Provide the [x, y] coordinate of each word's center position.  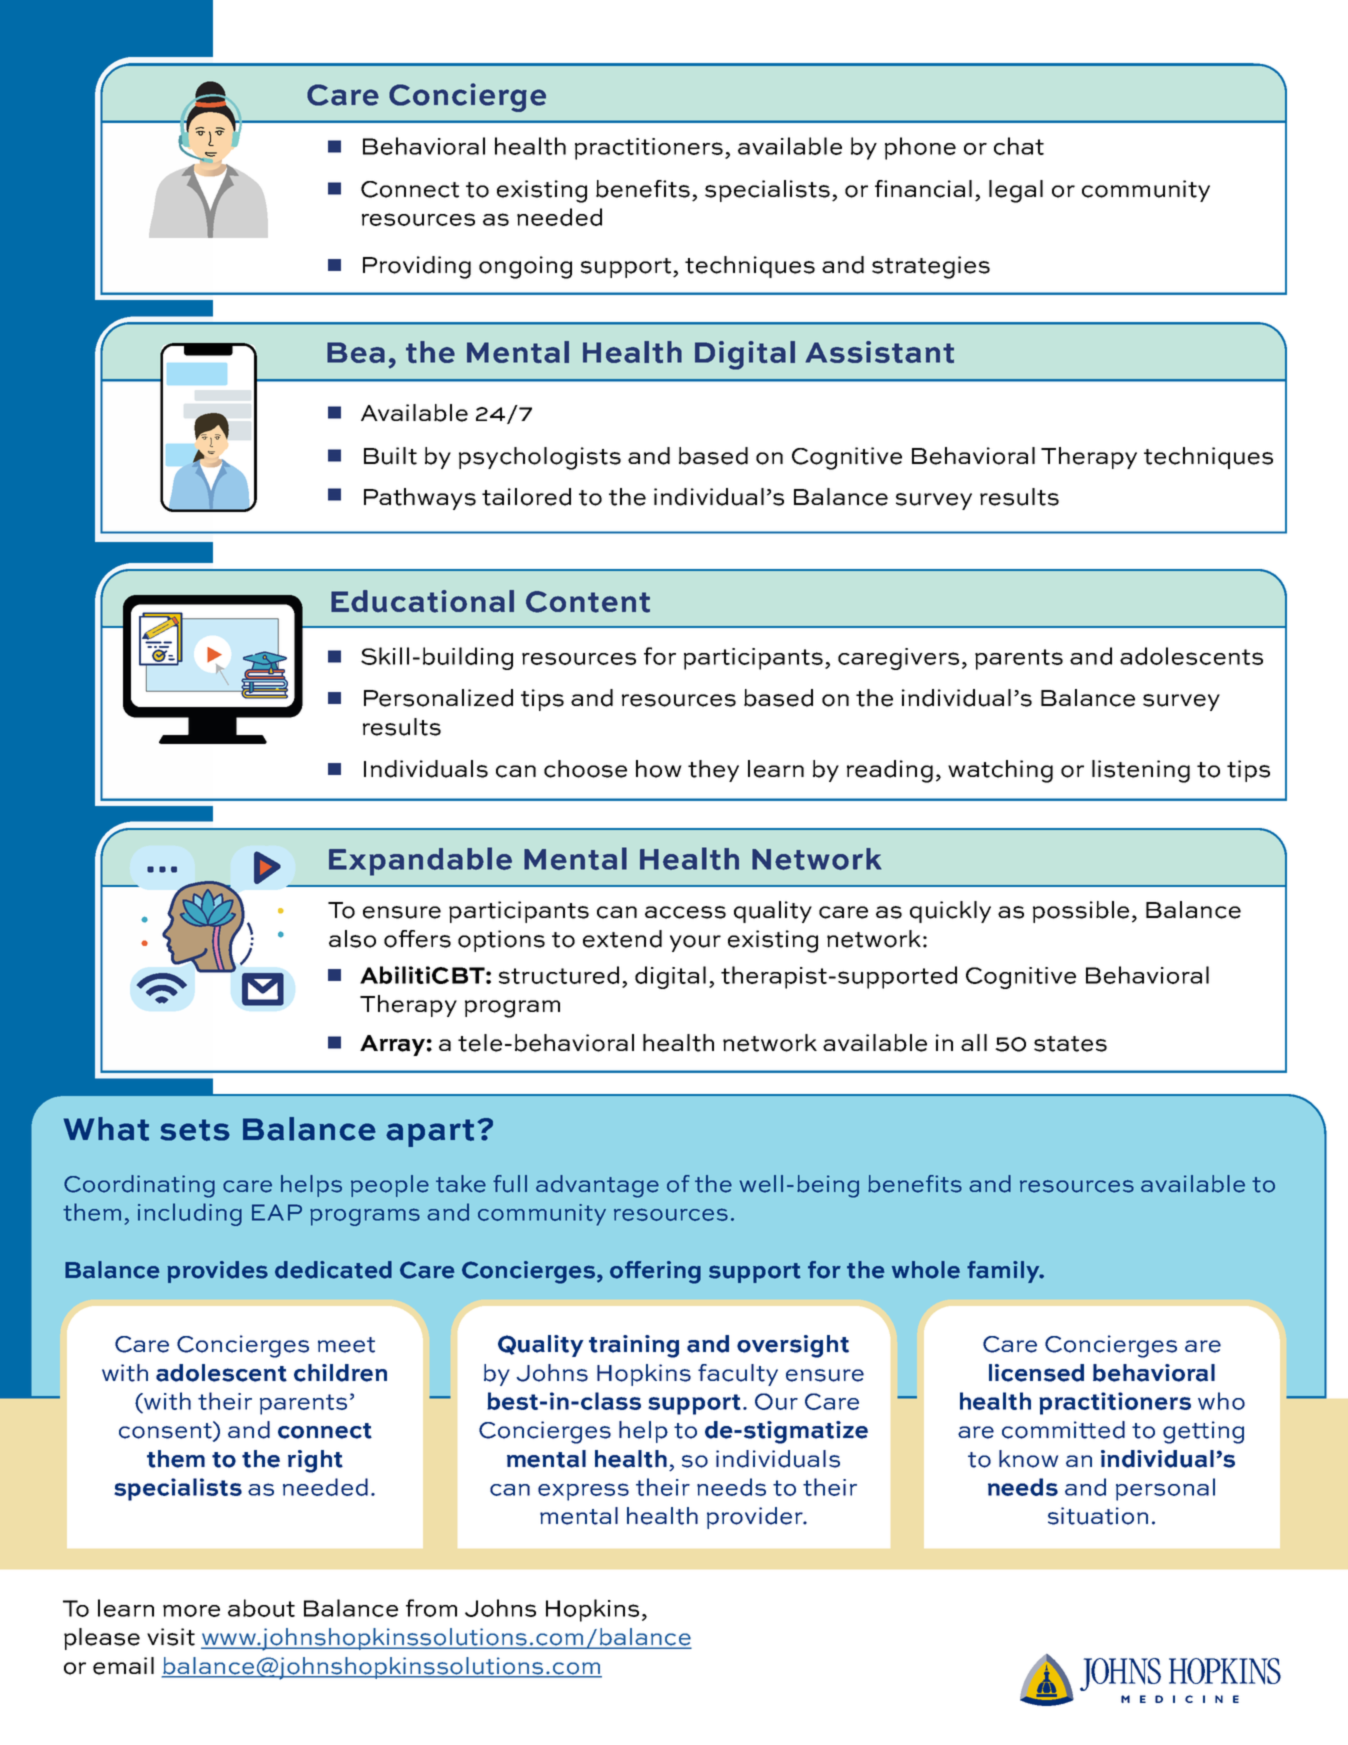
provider [756, 1518]
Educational [422, 601]
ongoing [525, 267]
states [1070, 1044]
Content [588, 602]
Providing [417, 267]
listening [1141, 771]
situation [1098, 1516]
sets [195, 1130]
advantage [597, 1186]
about [261, 1608]
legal [1016, 191]
